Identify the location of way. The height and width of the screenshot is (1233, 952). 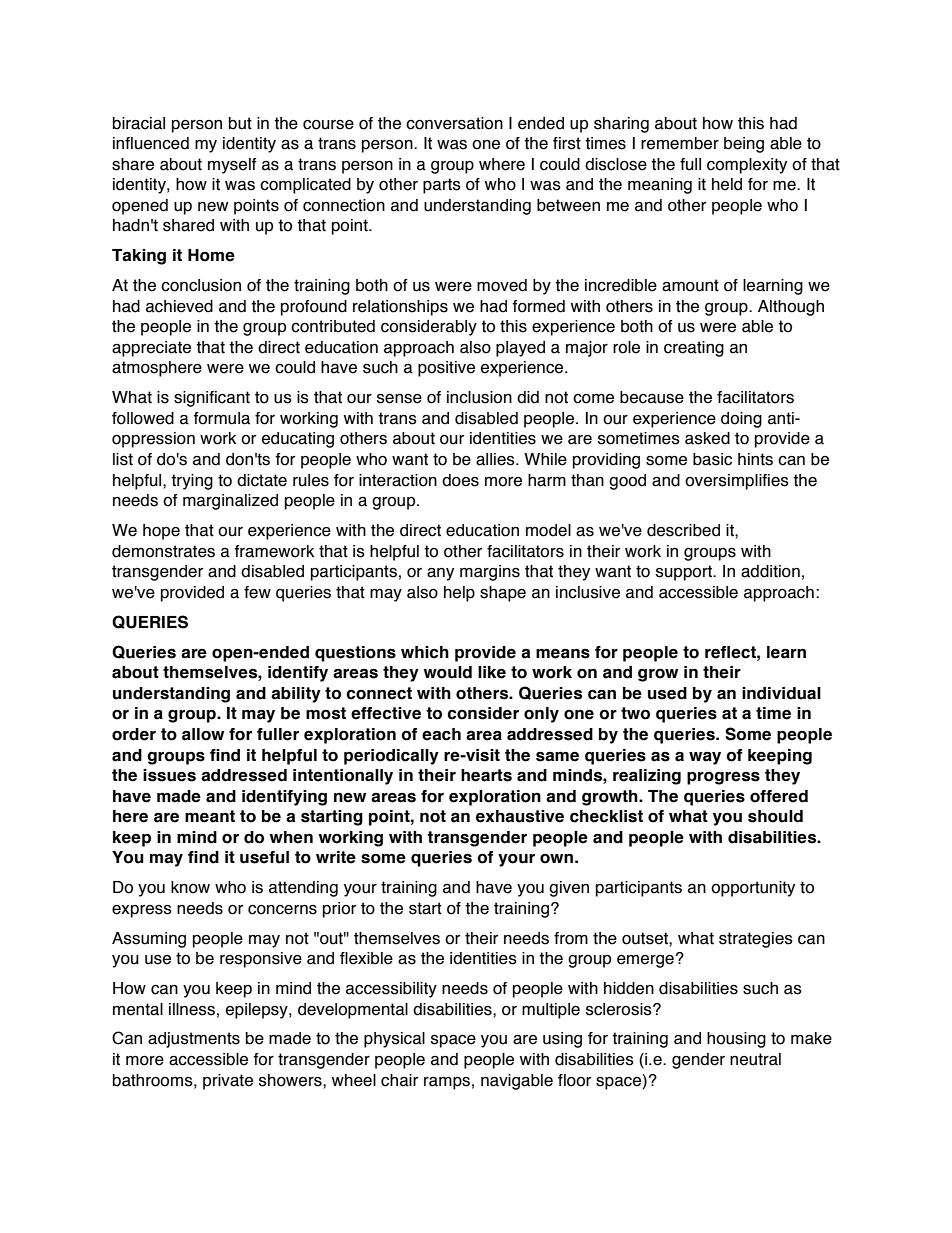
(705, 758).
